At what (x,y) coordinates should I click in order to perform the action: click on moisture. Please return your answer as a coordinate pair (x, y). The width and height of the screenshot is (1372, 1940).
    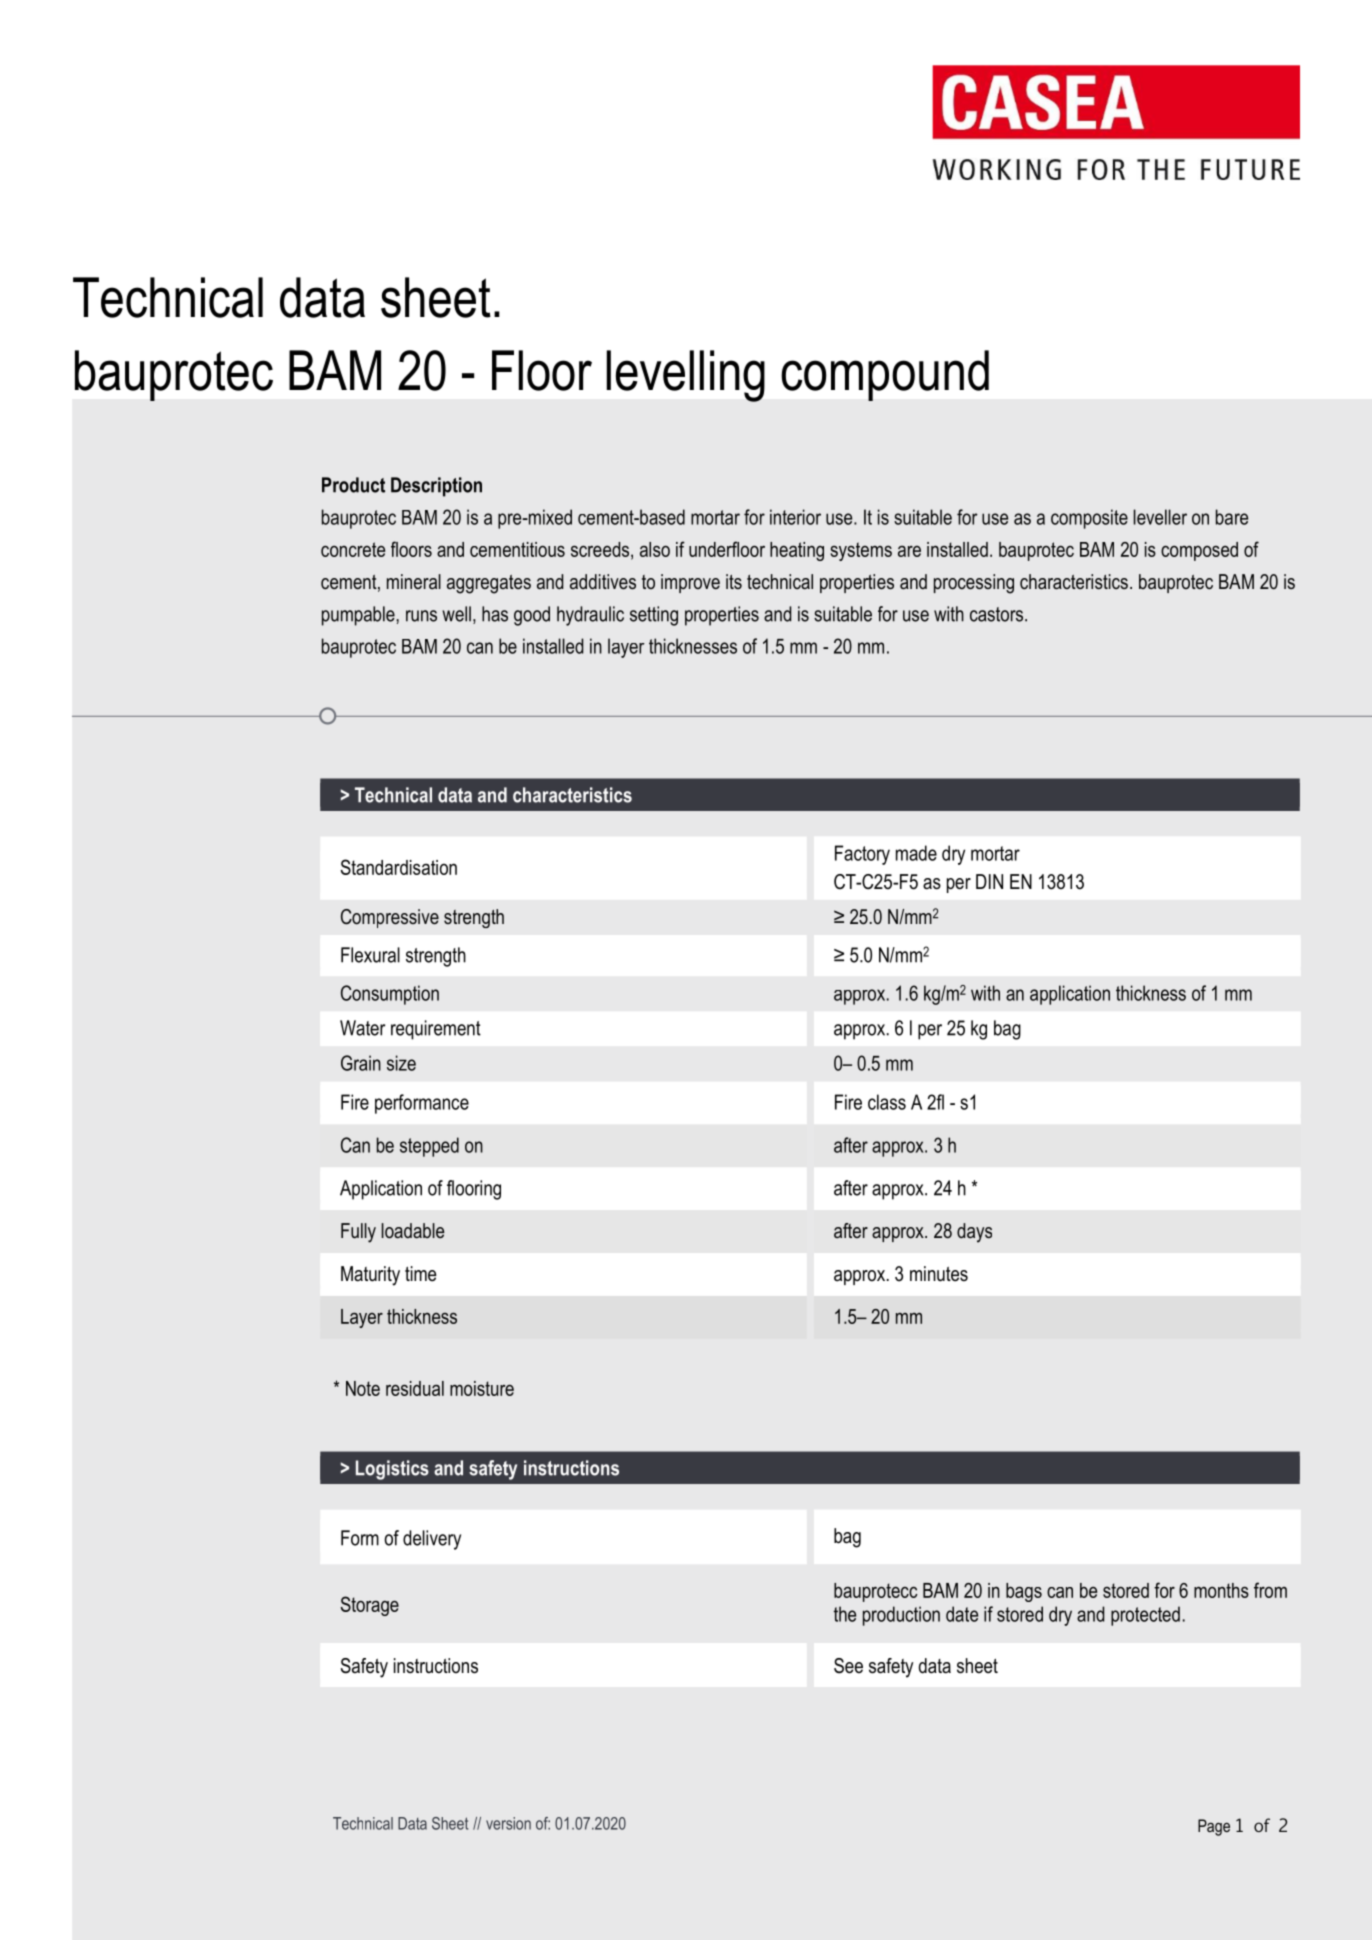
    Looking at the image, I should click on (482, 1388).
